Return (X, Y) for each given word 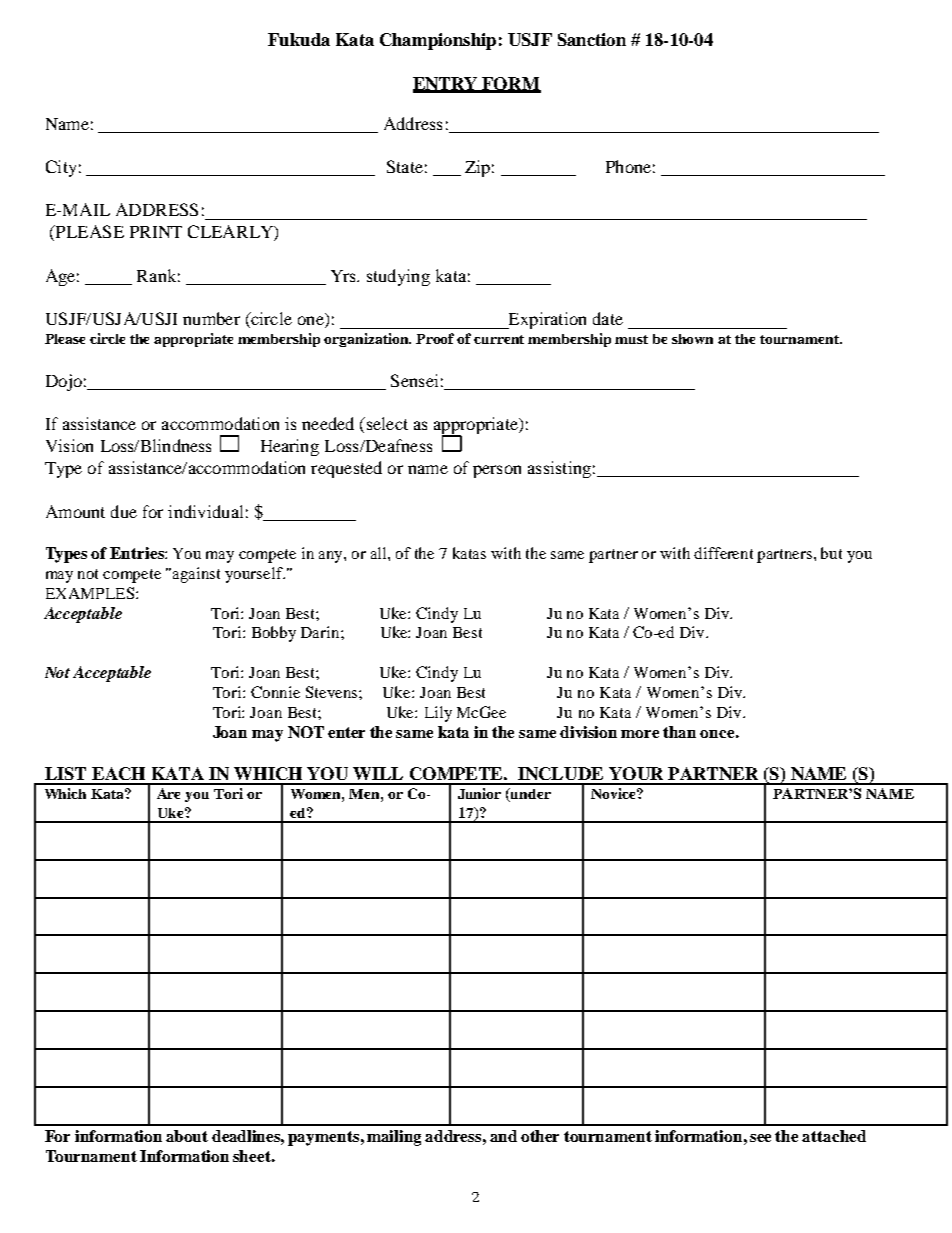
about (187, 1136)
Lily (438, 714)
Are (168, 793)
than (679, 732)
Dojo (64, 382)
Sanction (592, 39)
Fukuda (299, 39)
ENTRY (447, 84)
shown (692, 339)
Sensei (414, 380)
